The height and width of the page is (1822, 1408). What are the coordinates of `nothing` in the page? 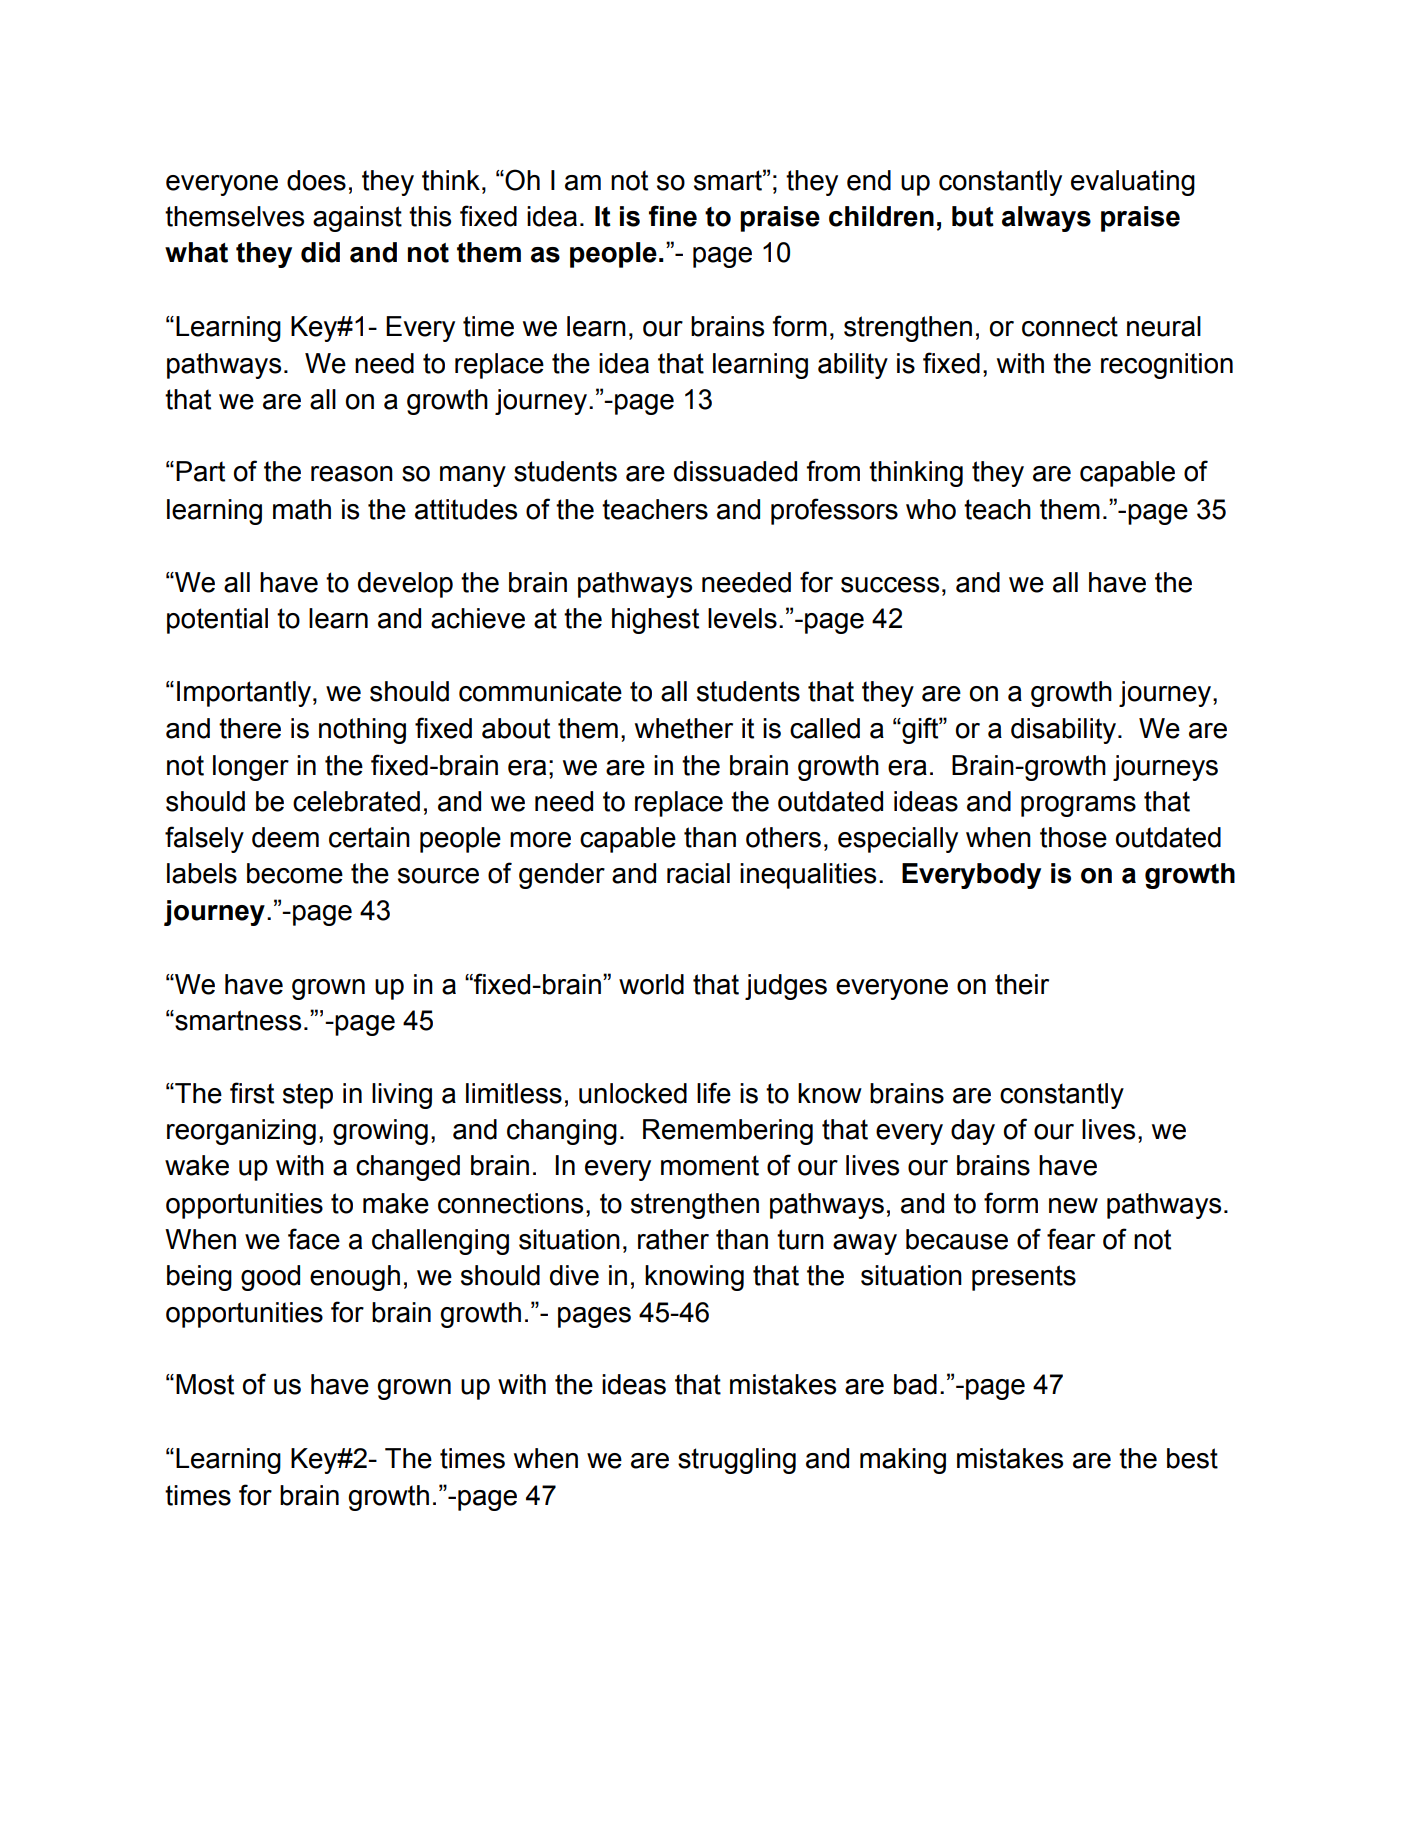 It's located at (362, 731).
